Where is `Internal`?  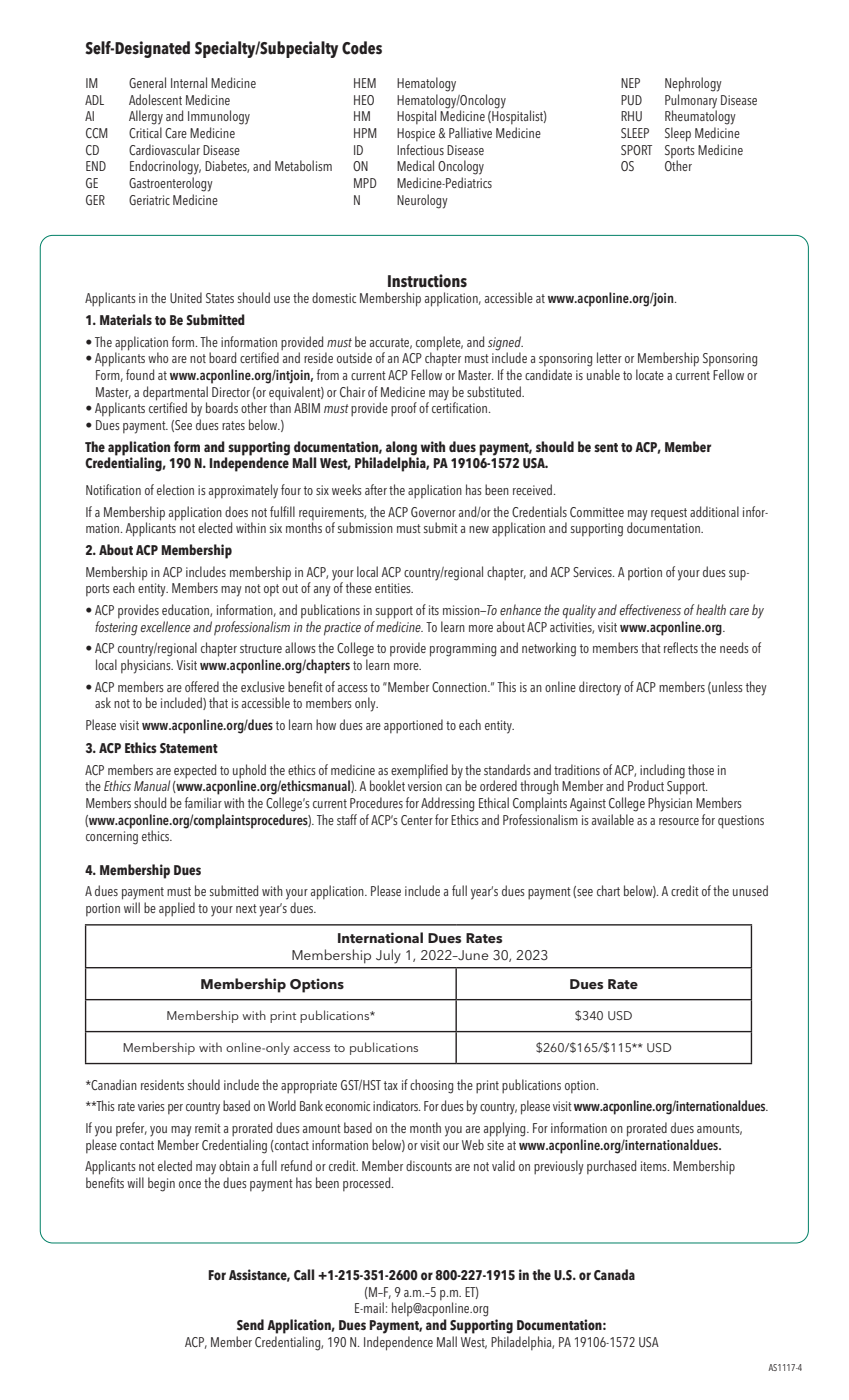
Internal is located at coordinates (189, 82).
